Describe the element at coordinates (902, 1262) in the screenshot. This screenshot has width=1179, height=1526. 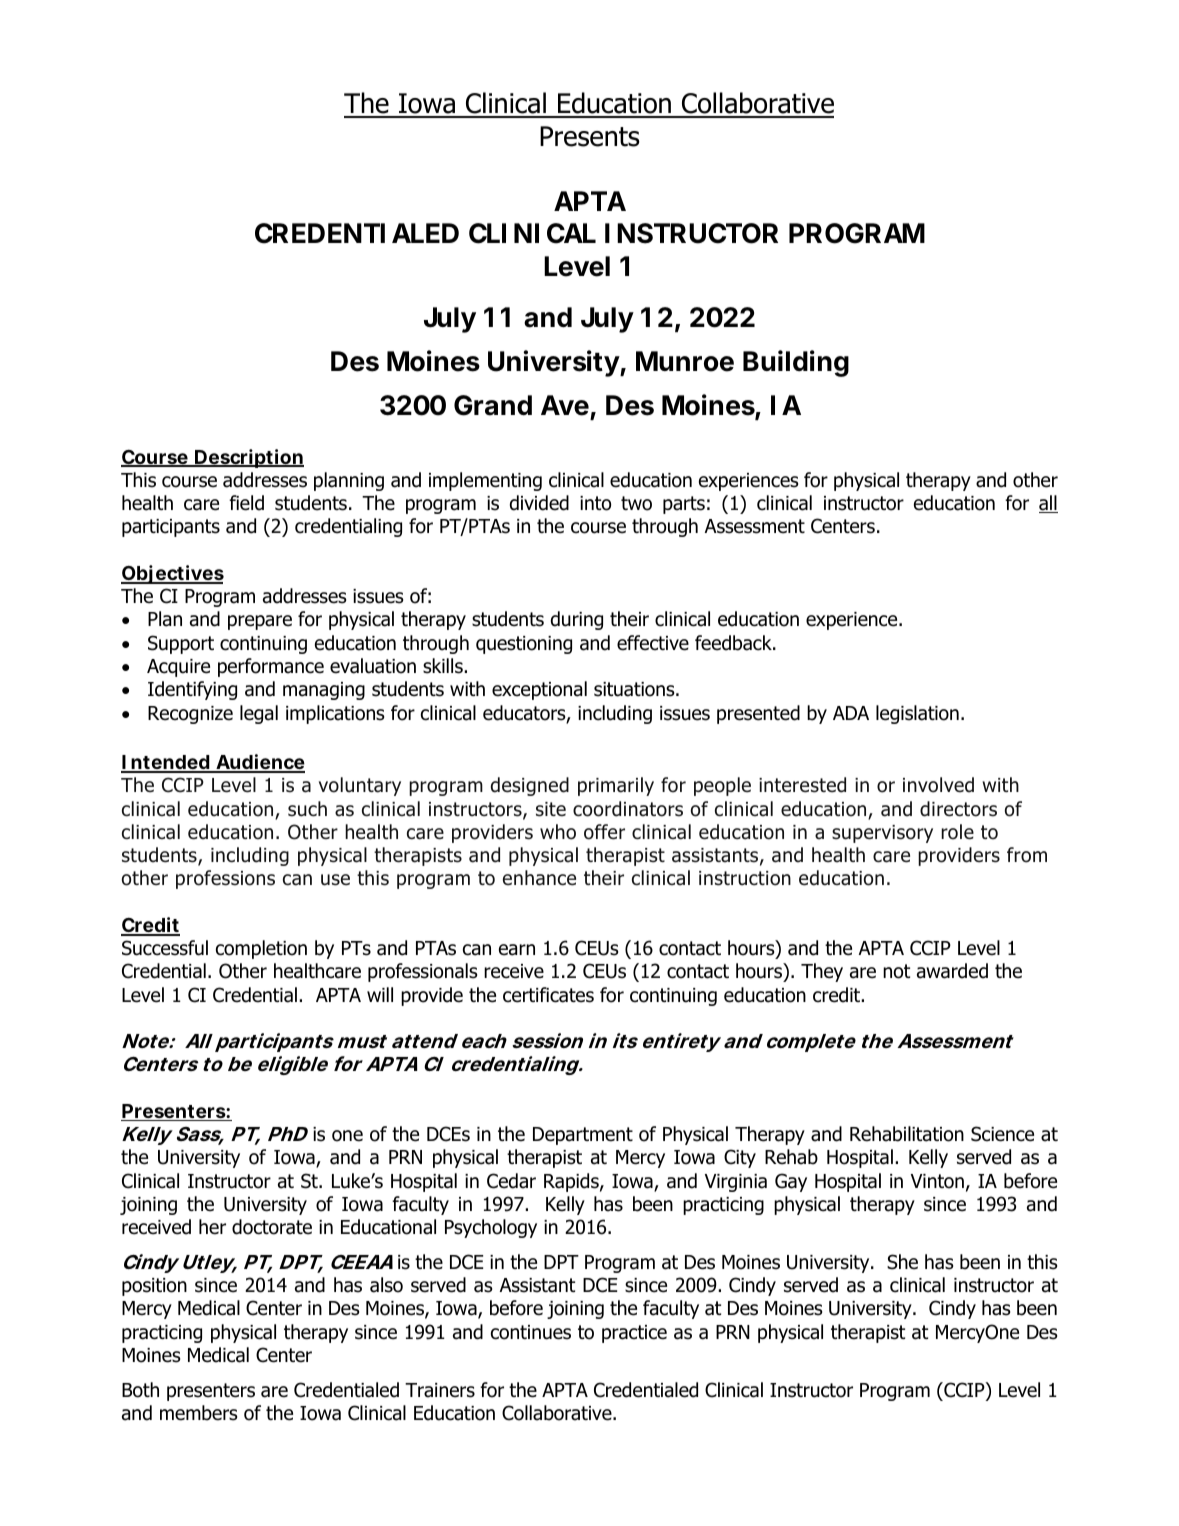
I see `She` at that location.
